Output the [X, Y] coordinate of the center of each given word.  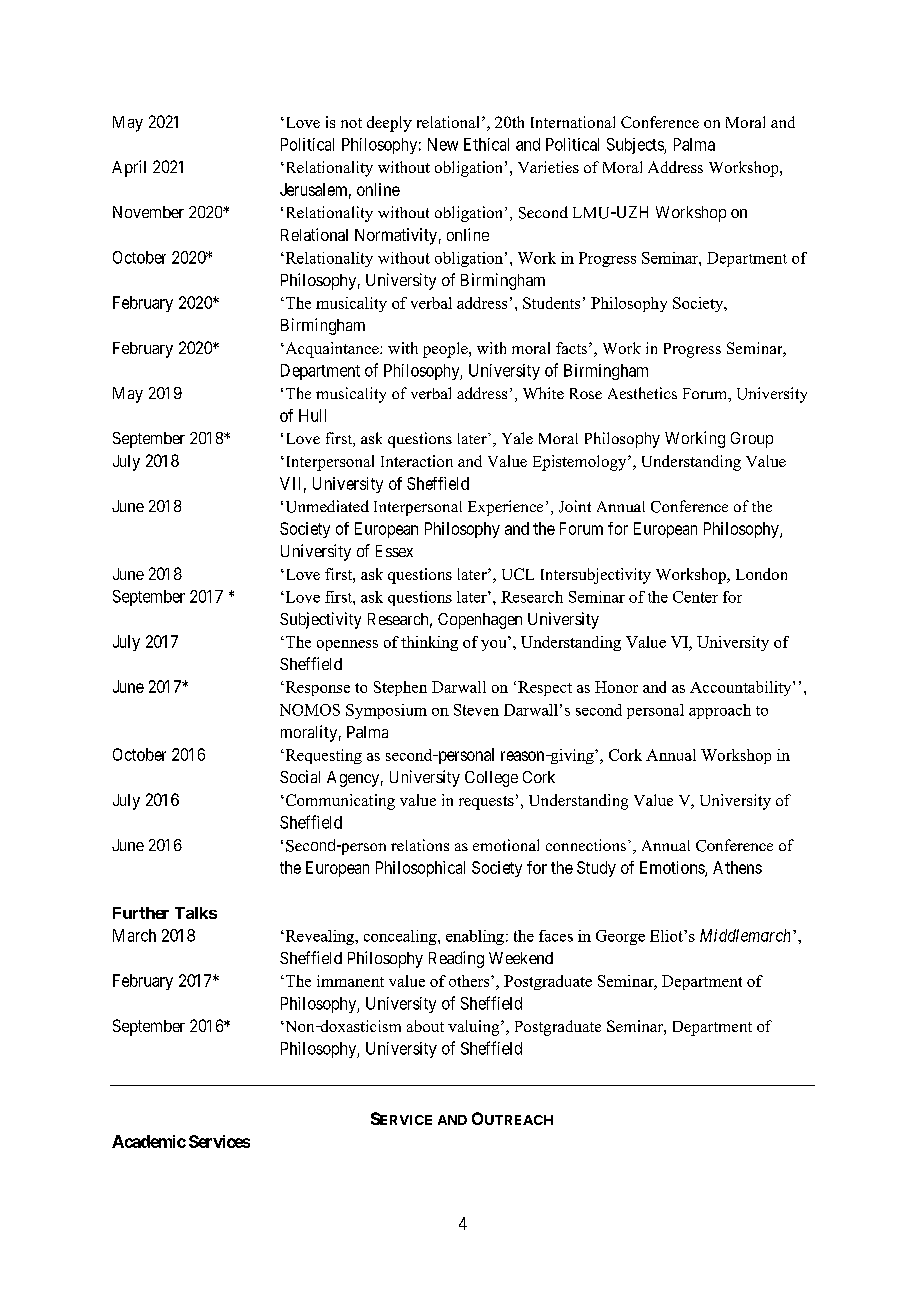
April [129, 168]
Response [316, 688]
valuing [475, 1028]
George [620, 937]
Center [695, 597]
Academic [149, 1141]
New [443, 144]
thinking [429, 643]
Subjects [636, 146]
